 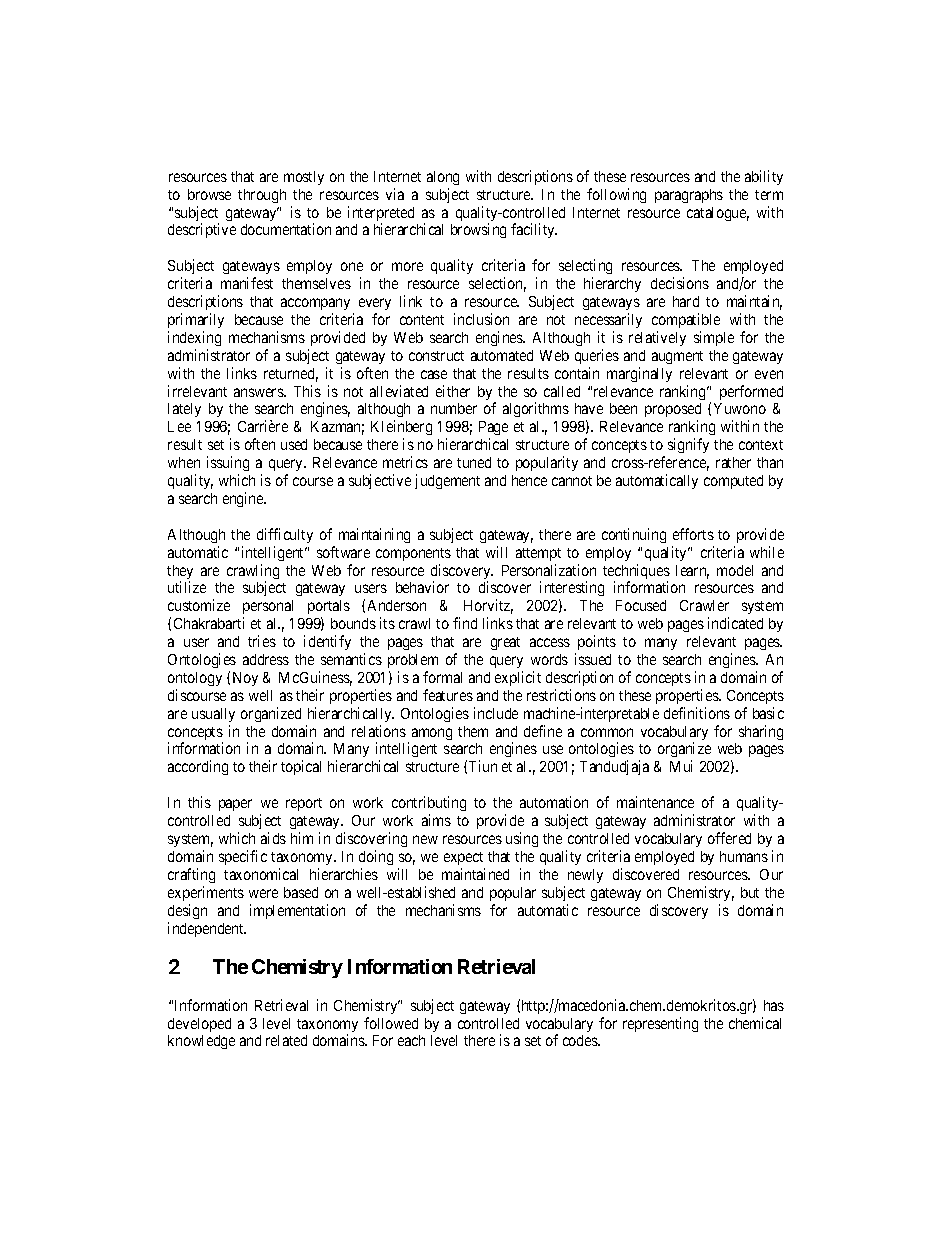 What do you see at coordinates (262, 196) in the document?
I see `through` at bounding box center [262, 196].
